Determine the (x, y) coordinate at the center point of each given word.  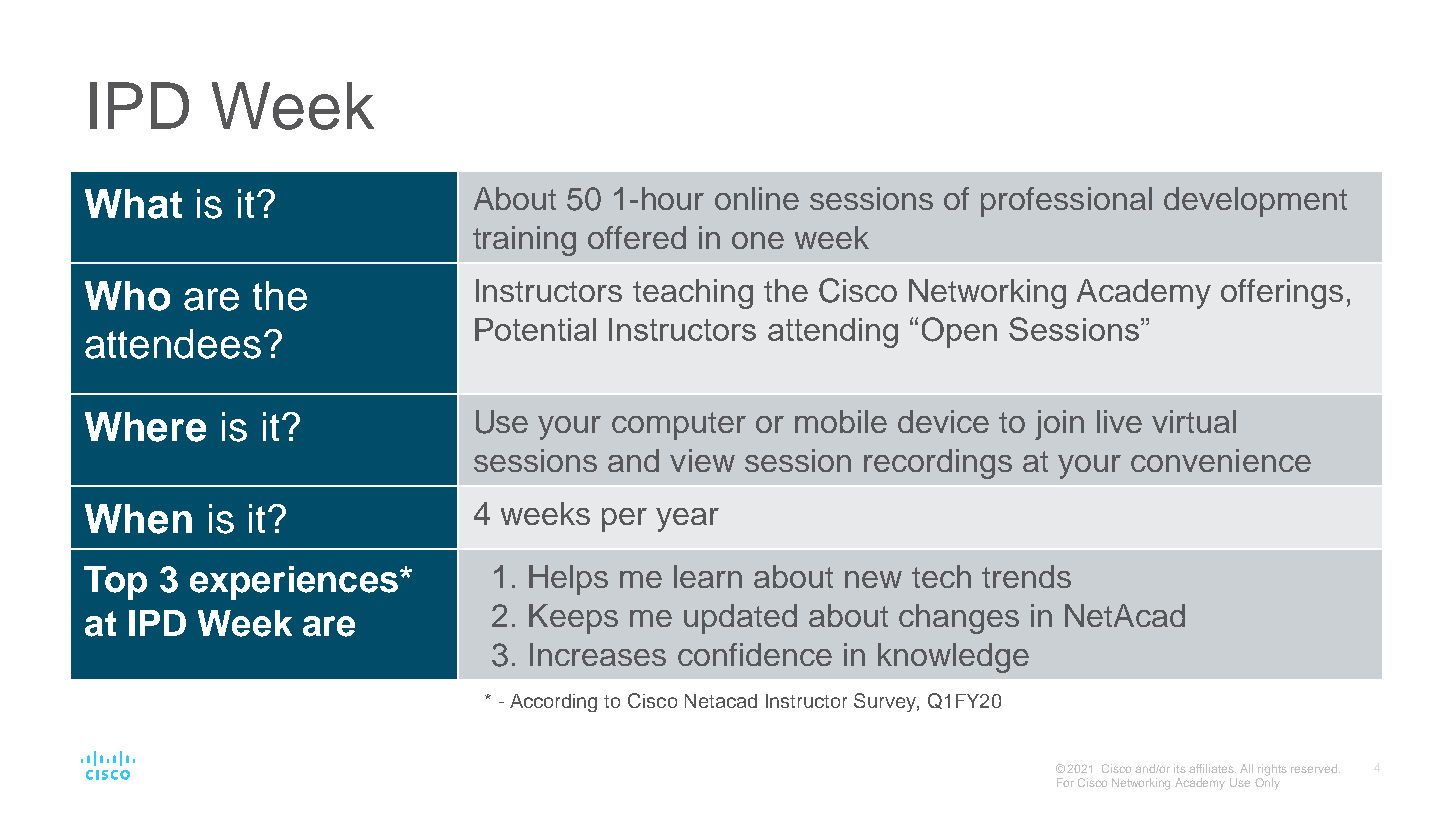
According (553, 703)
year (687, 520)
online (757, 198)
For (1065, 782)
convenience (1221, 460)
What (133, 204)
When (138, 519)
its (1180, 768)
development (1255, 202)
